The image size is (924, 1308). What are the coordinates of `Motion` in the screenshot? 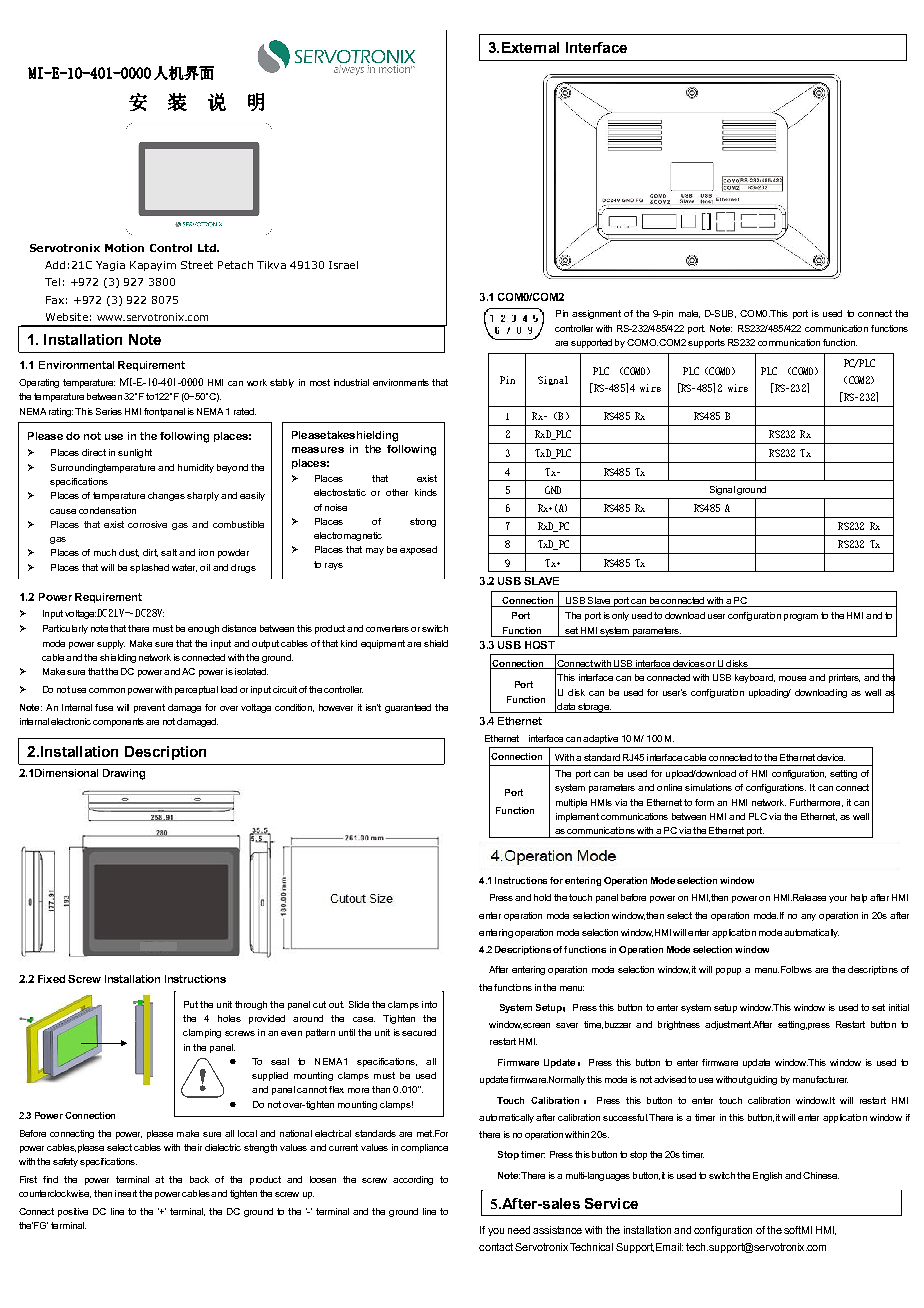 It's located at (124, 248).
